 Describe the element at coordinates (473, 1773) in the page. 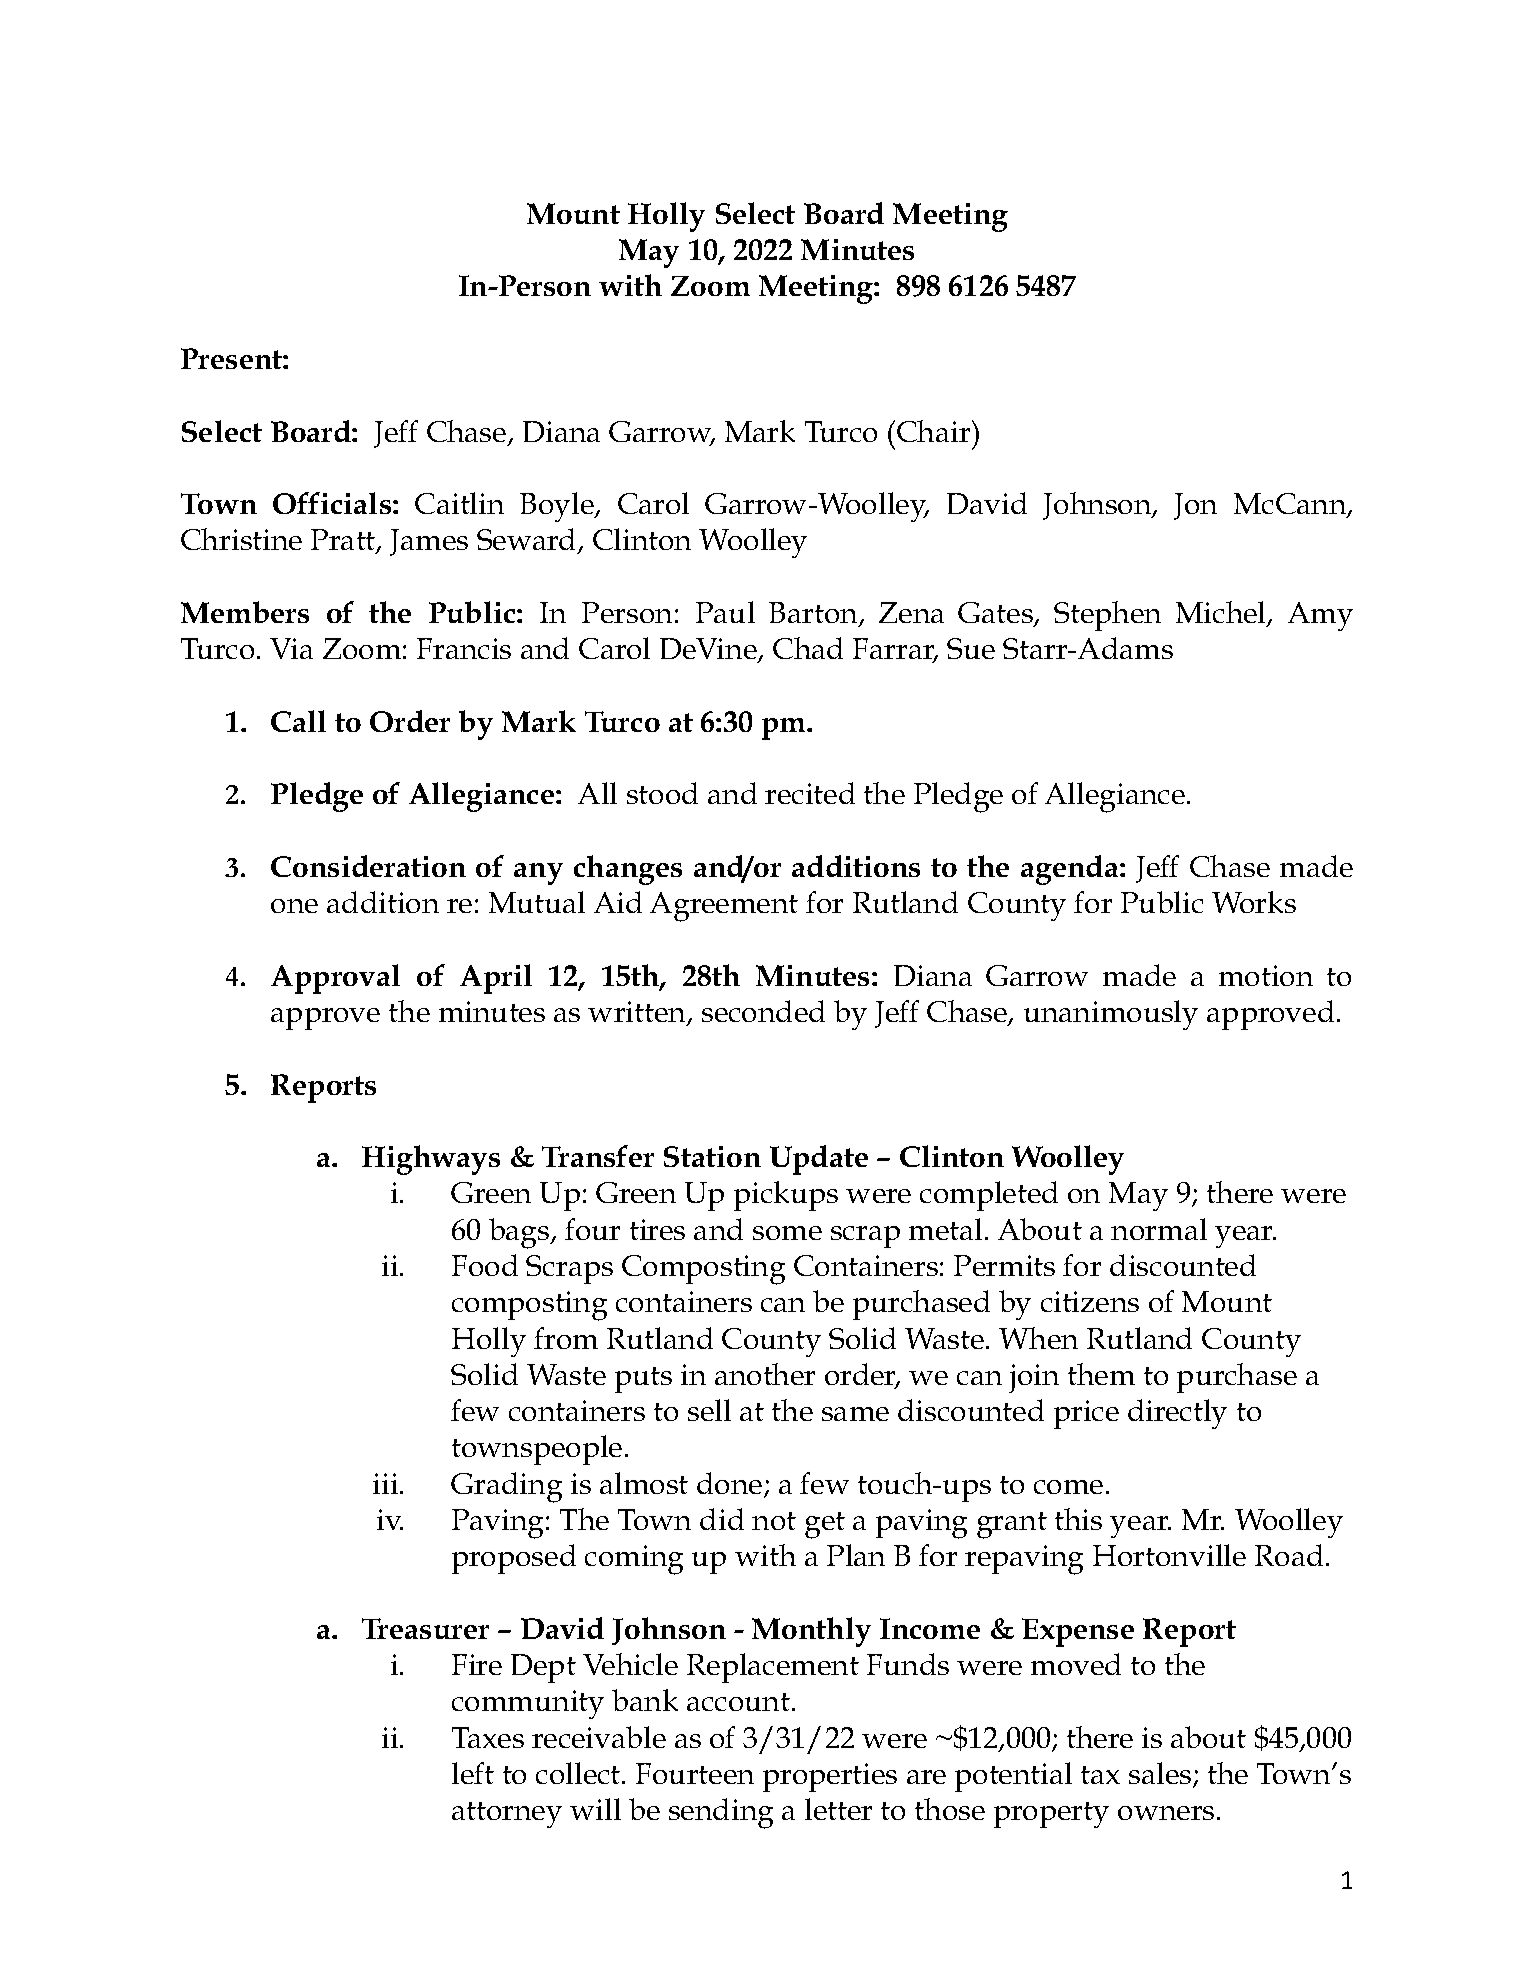

I see `left` at that location.
